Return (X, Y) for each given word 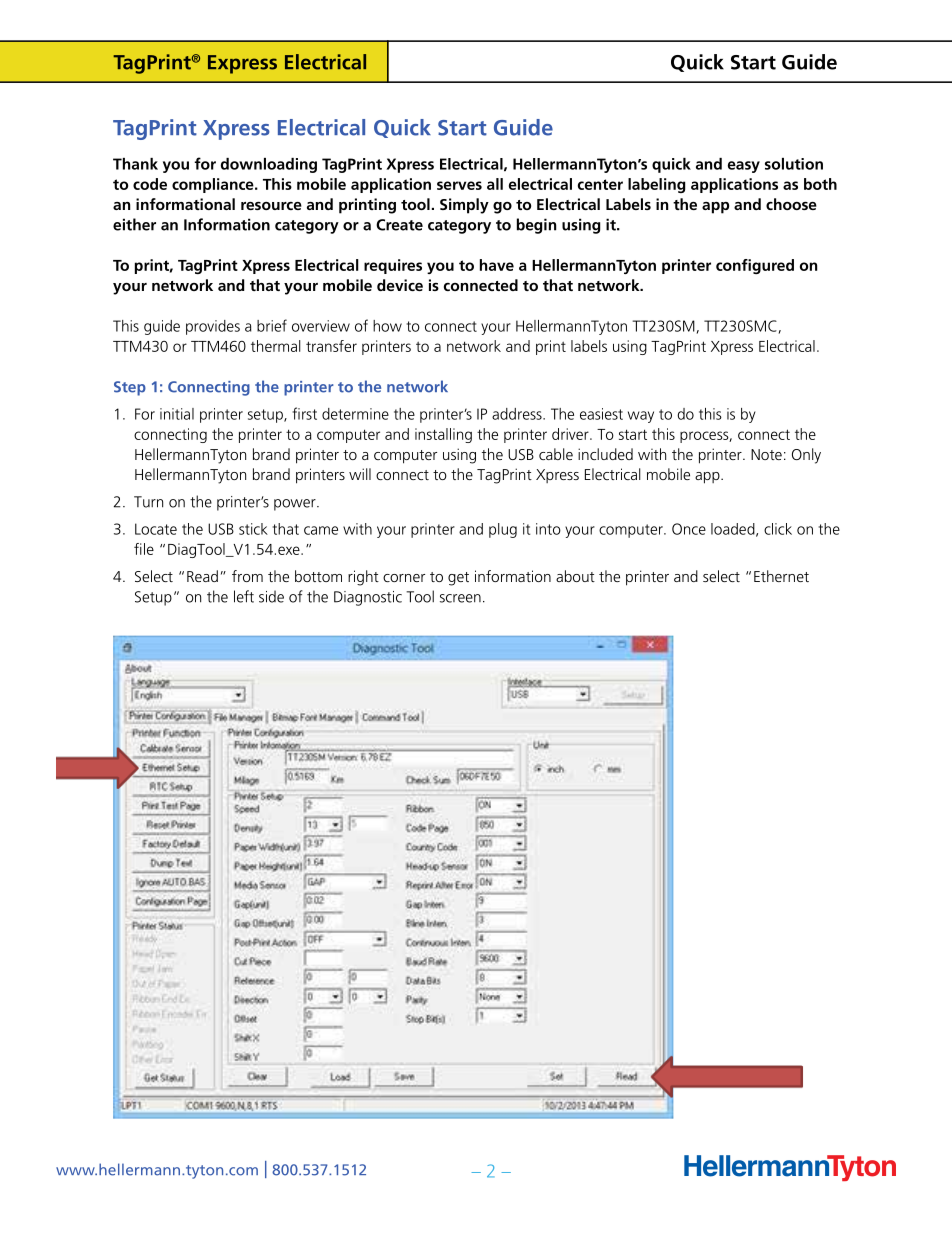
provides (213, 327)
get (458, 579)
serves (459, 185)
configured (755, 266)
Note (766, 454)
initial (177, 414)
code (150, 184)
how (387, 326)
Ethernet (781, 576)
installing (443, 435)
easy (744, 167)
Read (202, 576)
